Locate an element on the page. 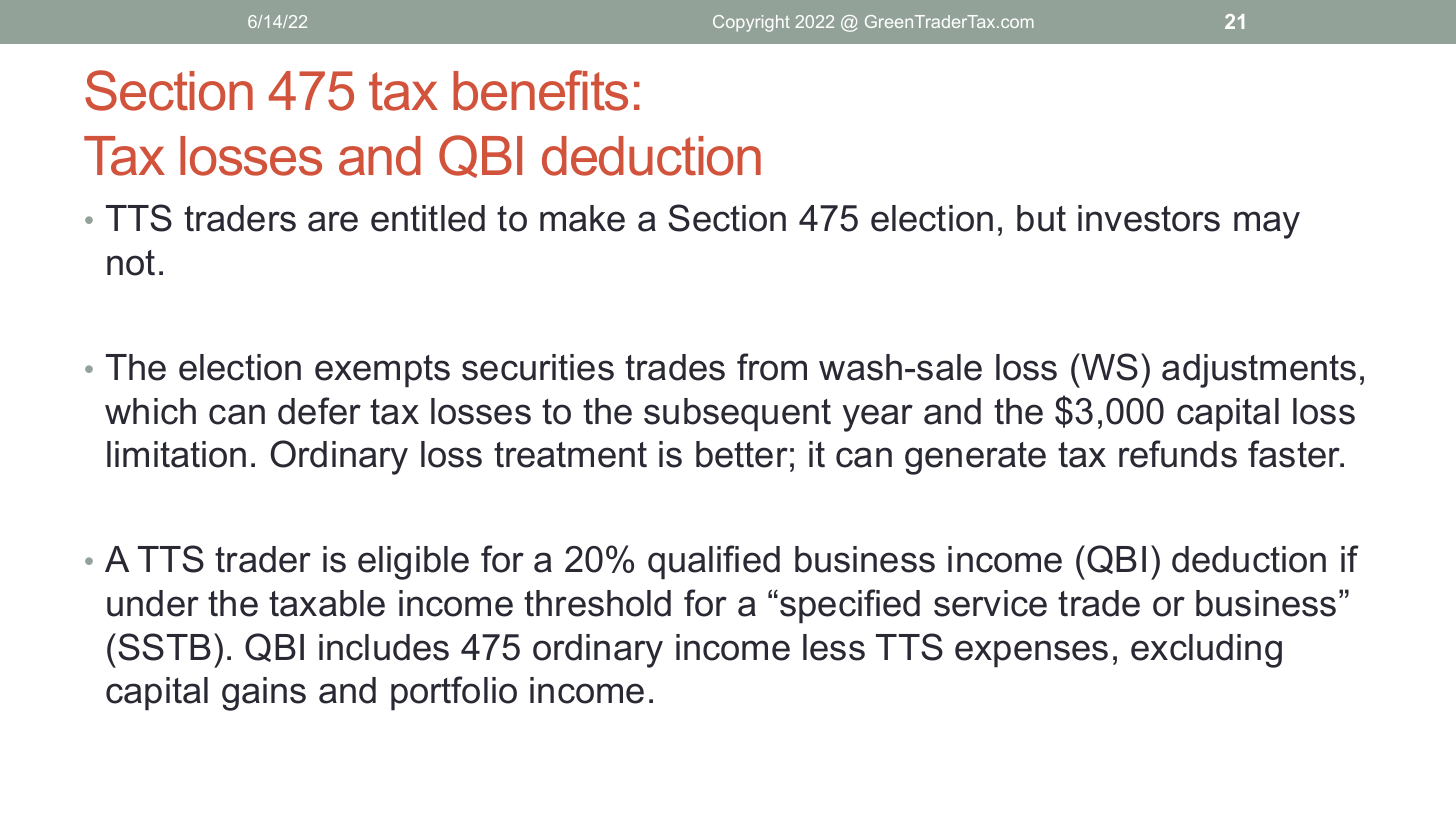 The image size is (1456, 819). benefits is located at coordinates (540, 90).
